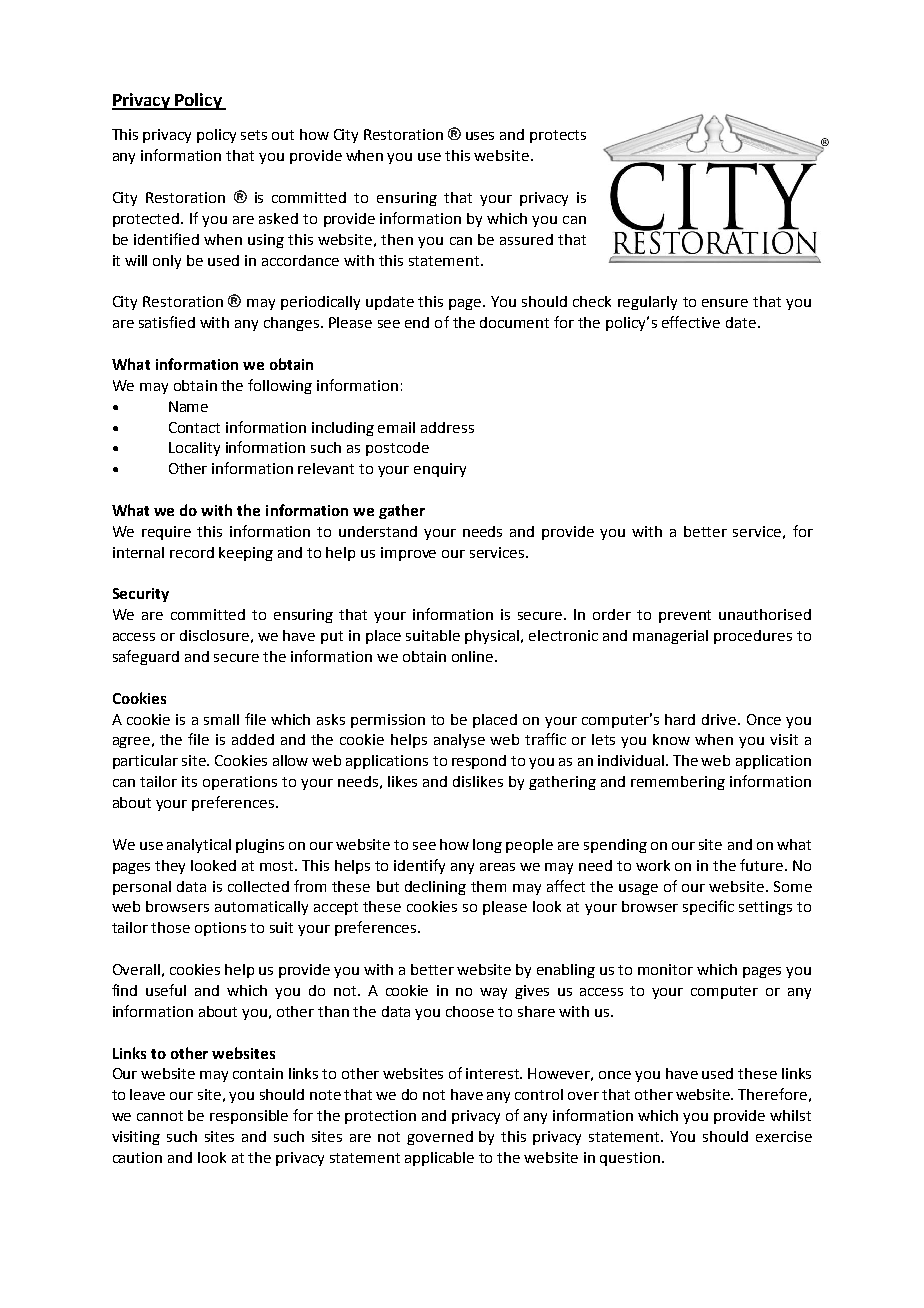 This page has height=1308, width=924. Describe the element at coordinates (487, 846) in the page. I see `long` at that location.
